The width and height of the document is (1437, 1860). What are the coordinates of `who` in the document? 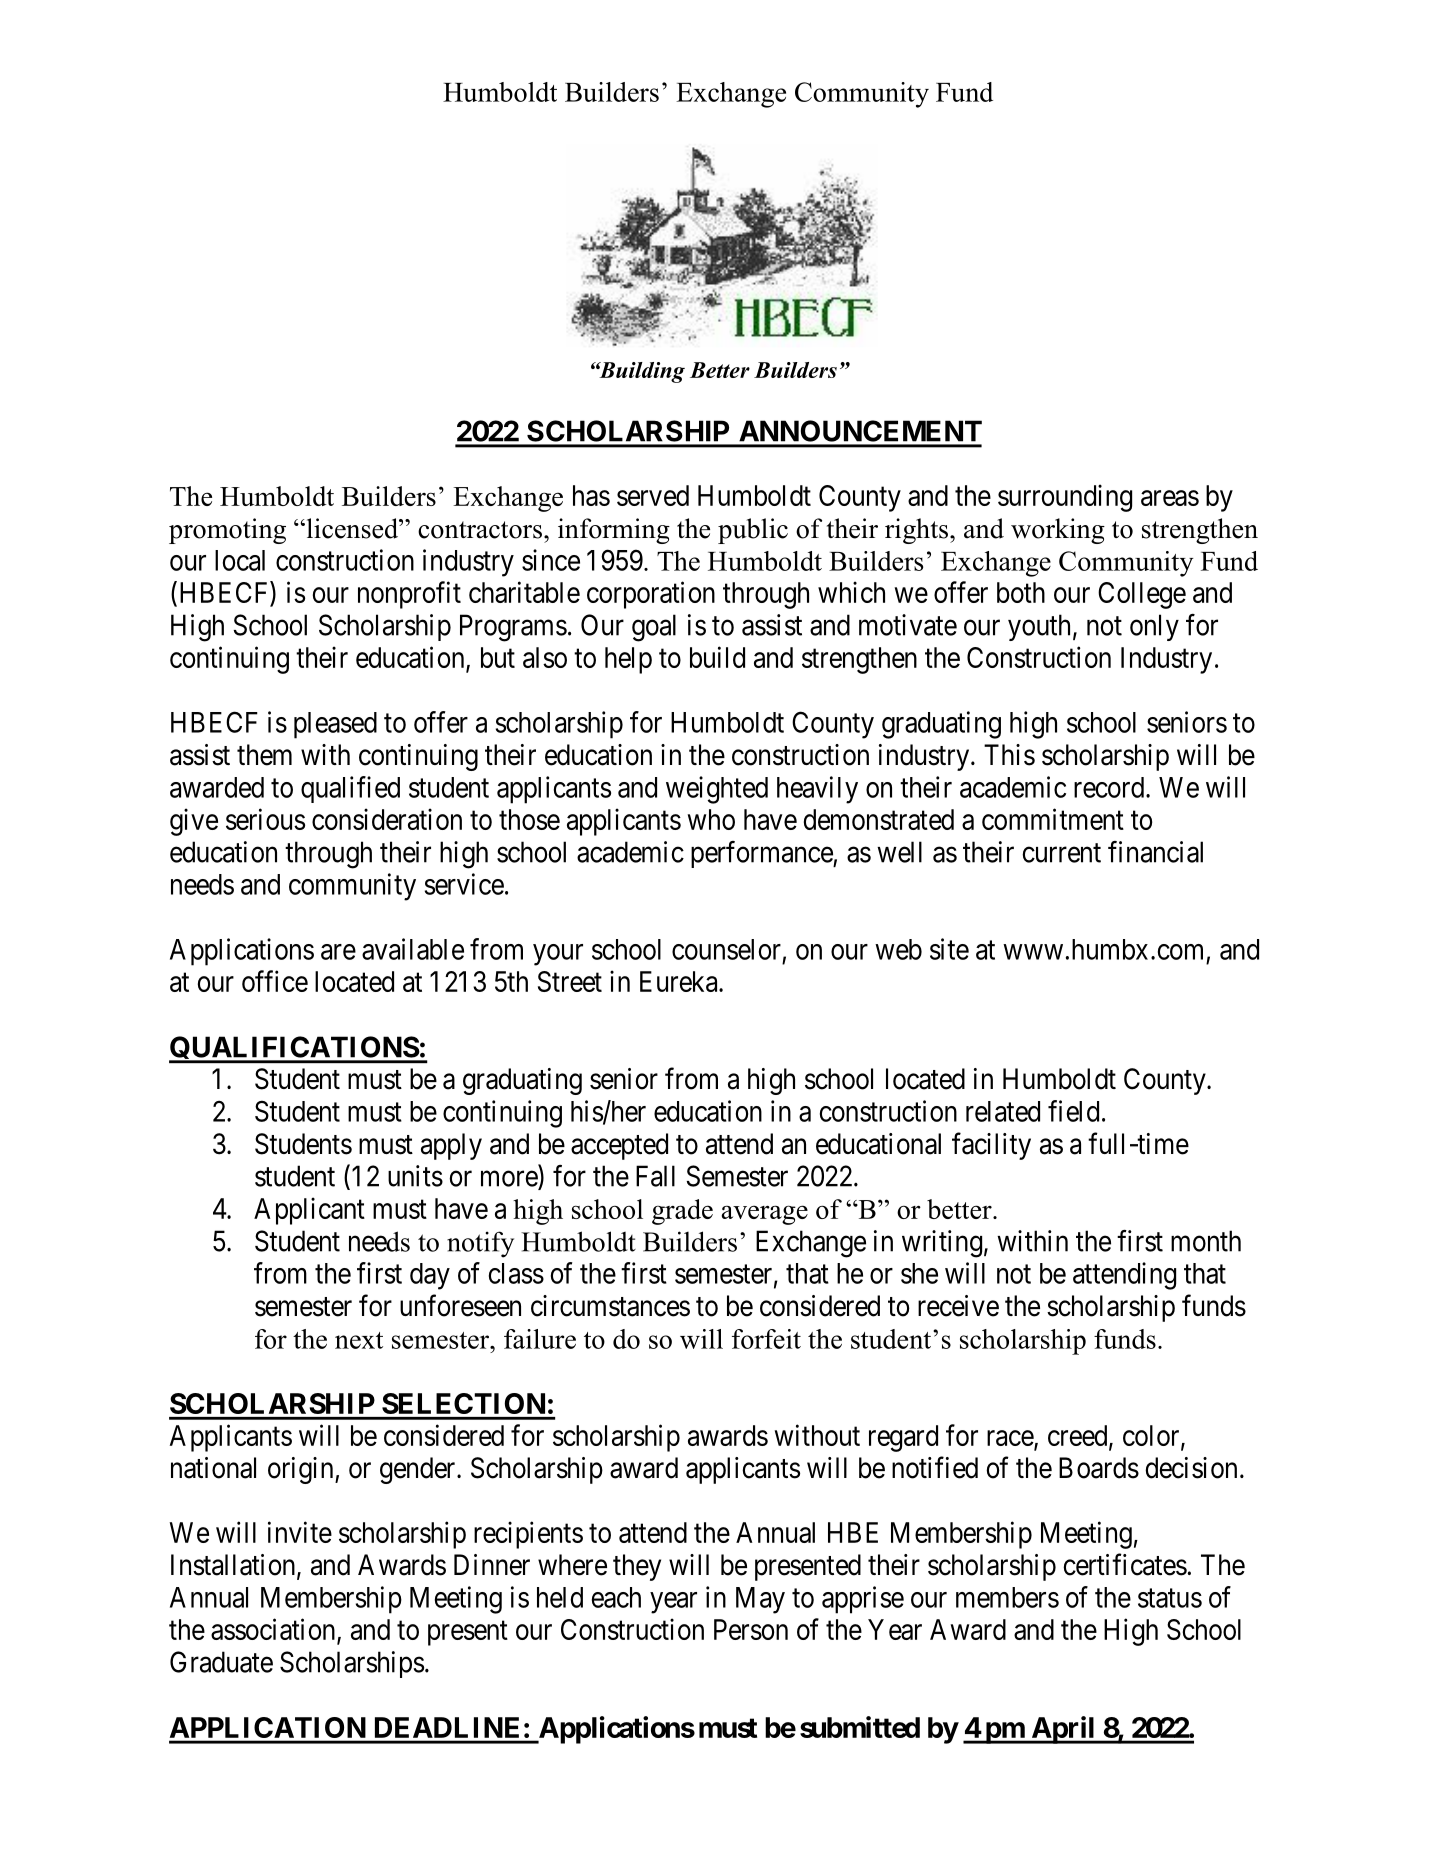 It's located at (711, 819).
